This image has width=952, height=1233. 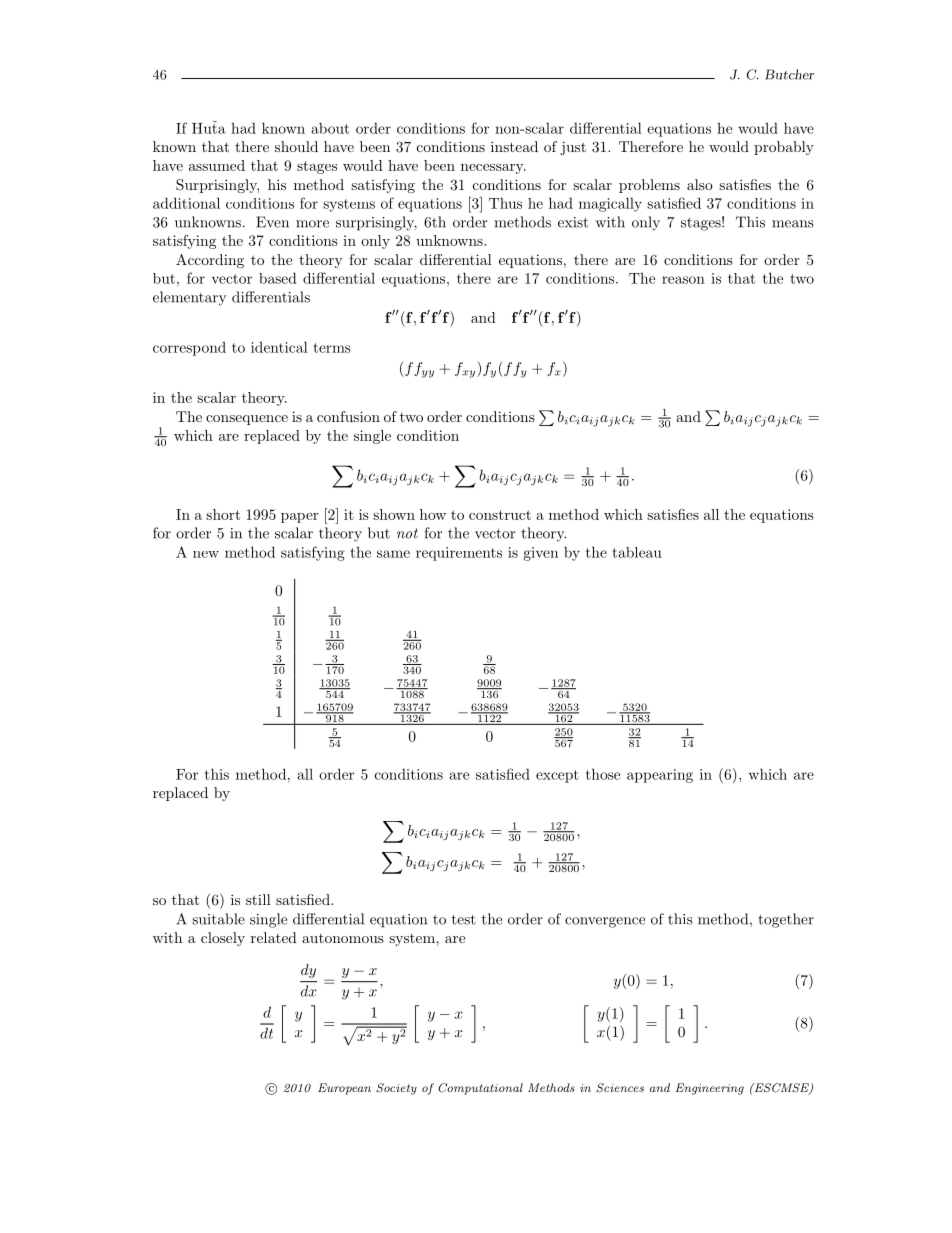 What do you see at coordinates (206, 554) in the image?
I see `new` at bounding box center [206, 554].
